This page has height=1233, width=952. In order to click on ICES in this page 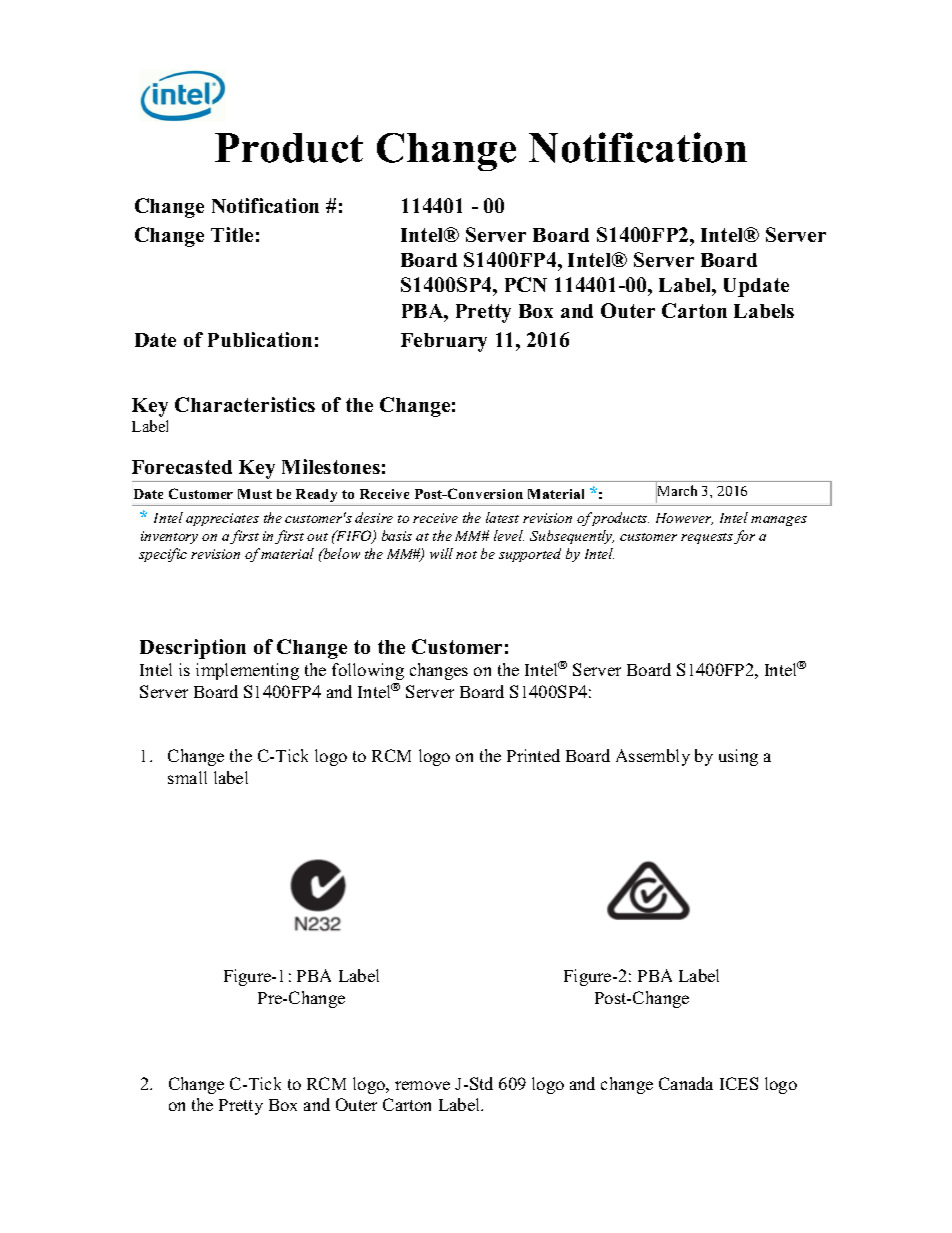, I will do `click(739, 1083)`.
